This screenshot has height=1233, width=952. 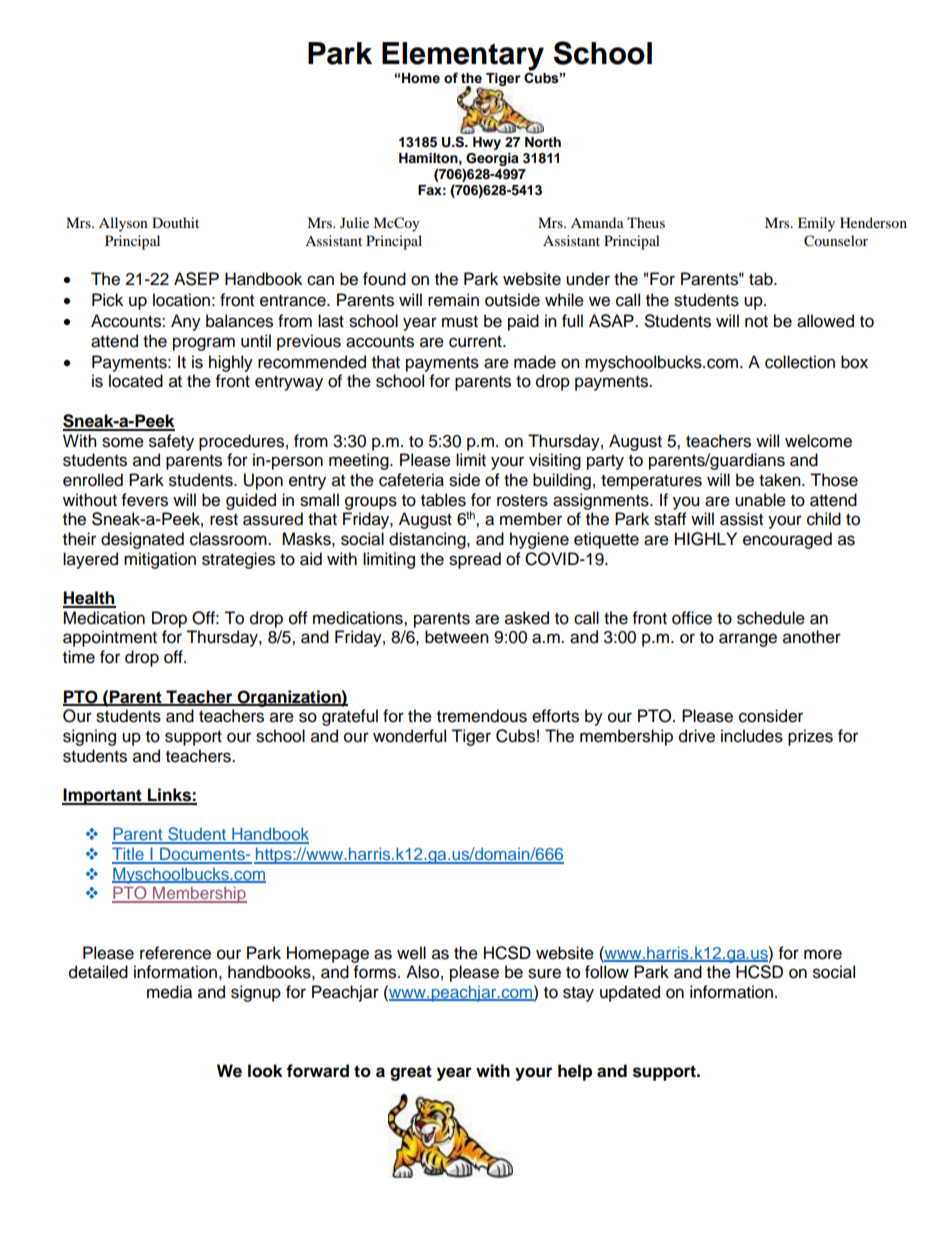 I want to click on must, so click(x=460, y=322).
